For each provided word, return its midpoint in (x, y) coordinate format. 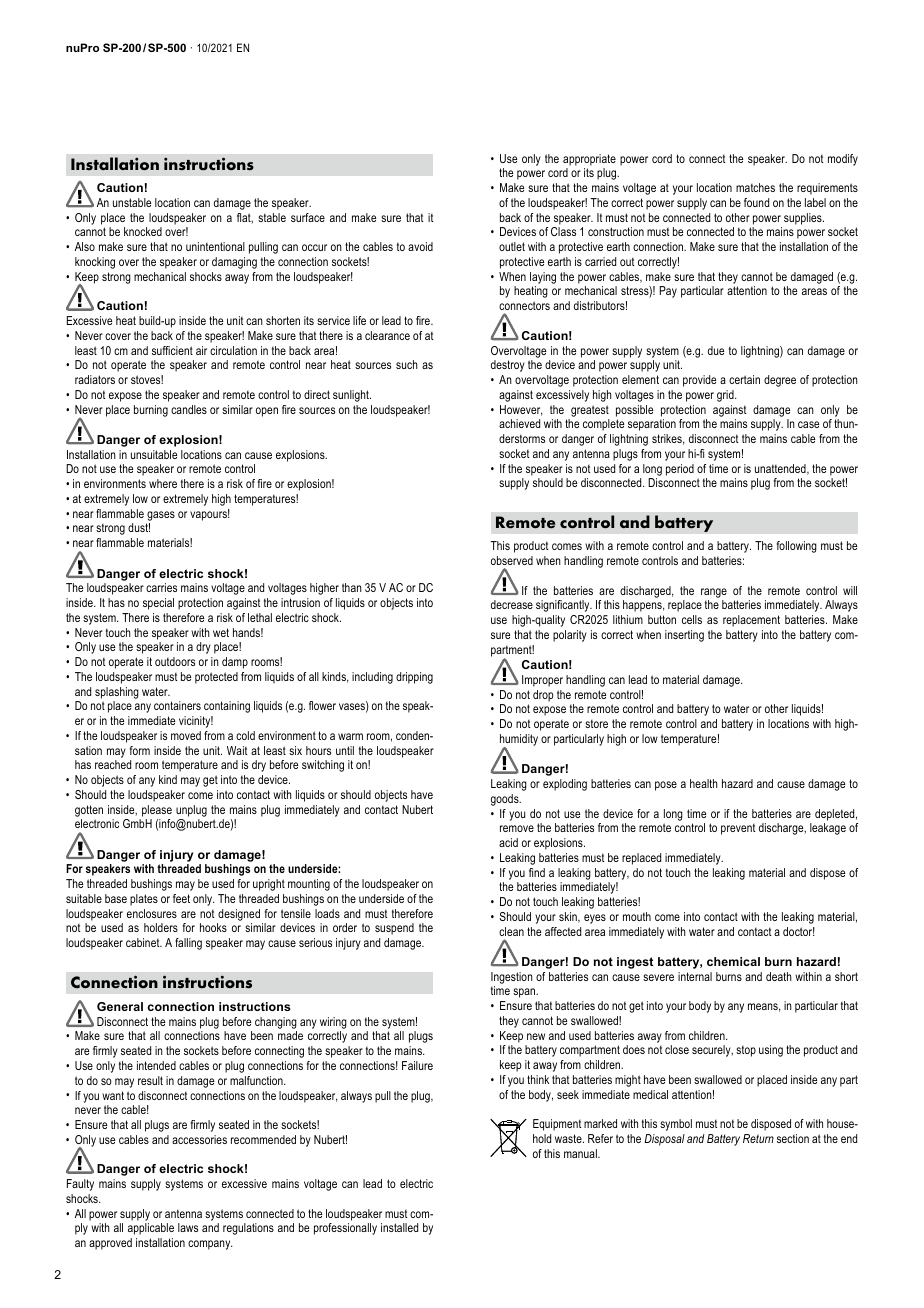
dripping (414, 678)
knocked (143, 231)
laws (188, 1227)
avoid (420, 246)
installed (399, 1227)
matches (755, 187)
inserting (684, 636)
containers (177, 705)
